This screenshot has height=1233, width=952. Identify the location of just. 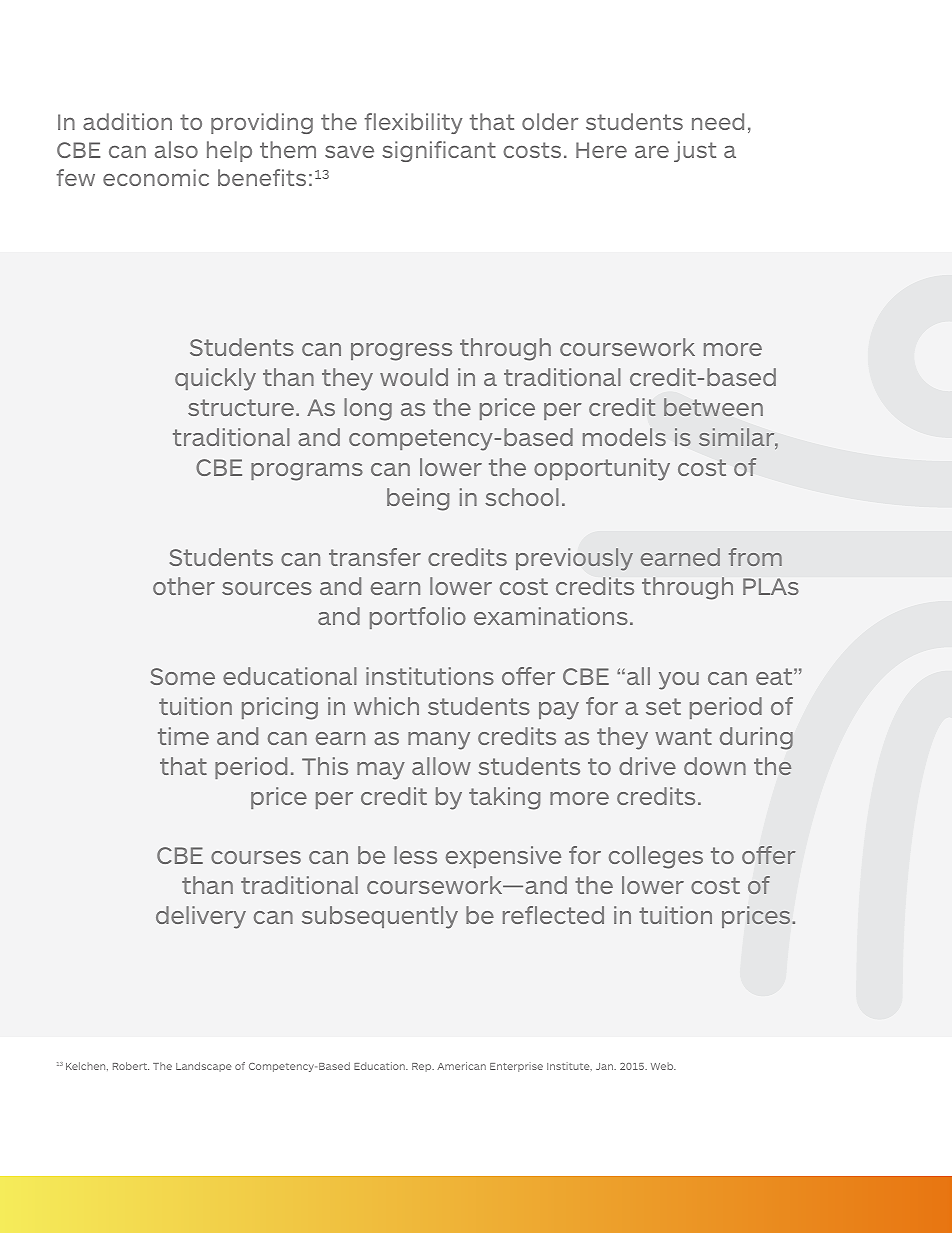
(695, 151).
